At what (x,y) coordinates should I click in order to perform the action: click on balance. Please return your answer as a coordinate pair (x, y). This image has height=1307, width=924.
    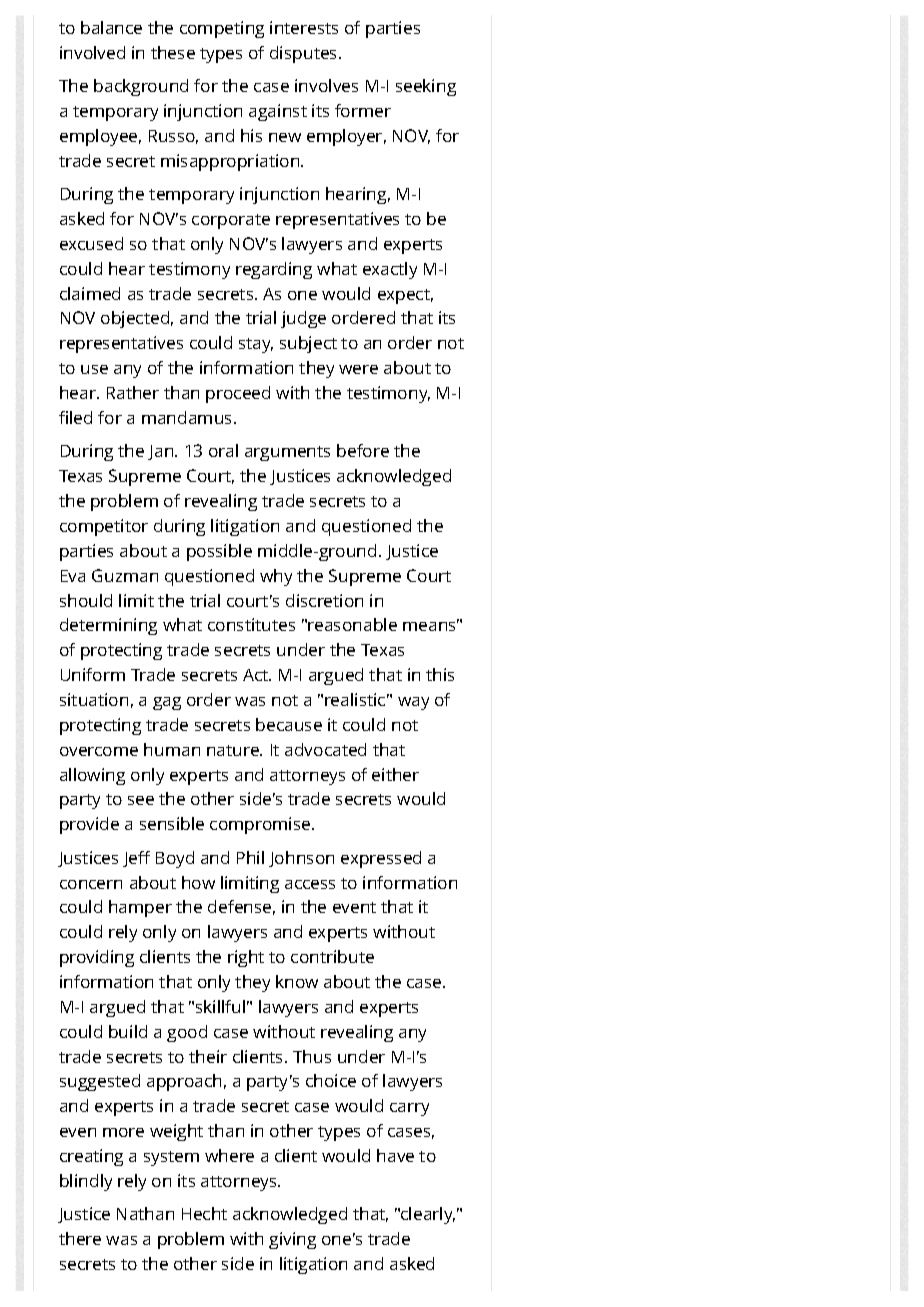
    Looking at the image, I should click on (111, 27).
